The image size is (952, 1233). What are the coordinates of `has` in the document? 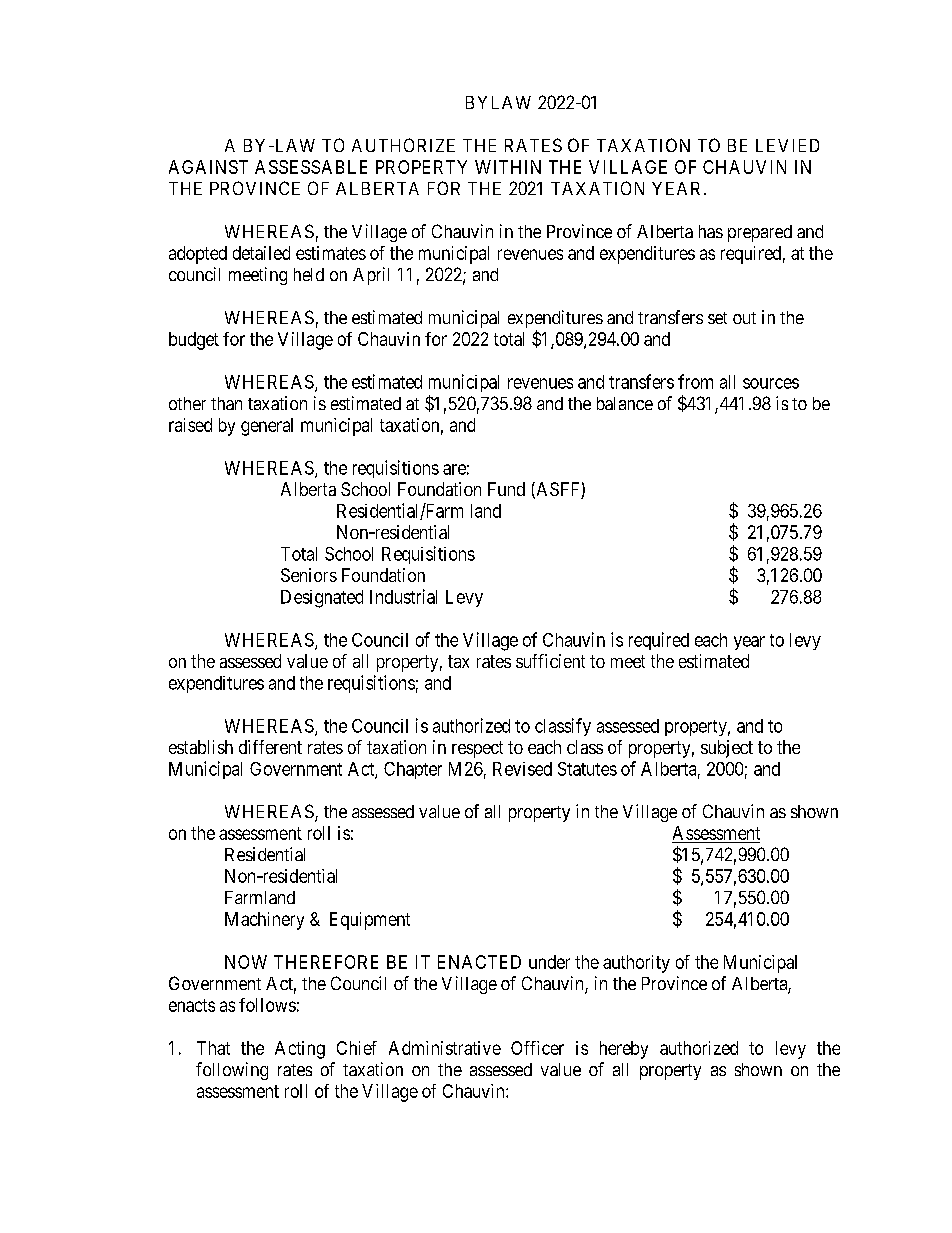 It's located at (711, 231).
